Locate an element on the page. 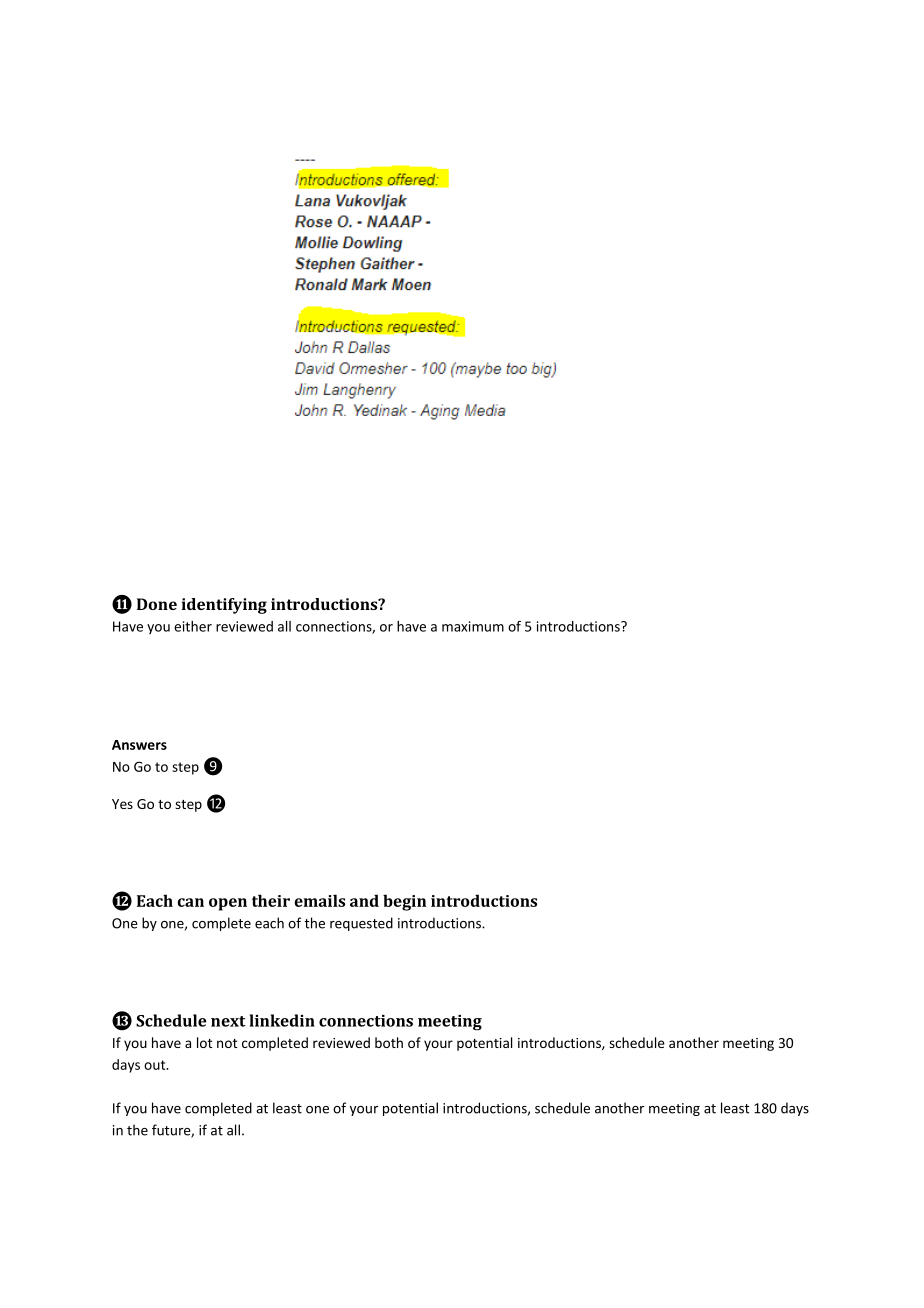 This document has height=1308, width=924. begin is located at coordinates (404, 902).
